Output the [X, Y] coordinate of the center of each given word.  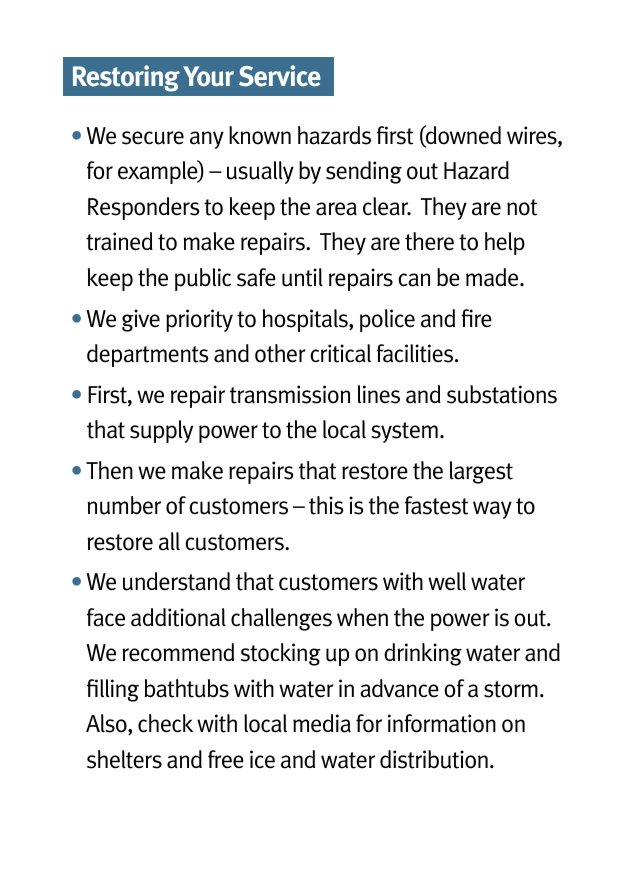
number [124, 505]
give [141, 320]
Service [280, 76]
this [326, 505]
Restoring [126, 78]
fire [476, 318]
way [492, 510]
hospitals [306, 320]
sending [364, 172]
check [165, 723]
